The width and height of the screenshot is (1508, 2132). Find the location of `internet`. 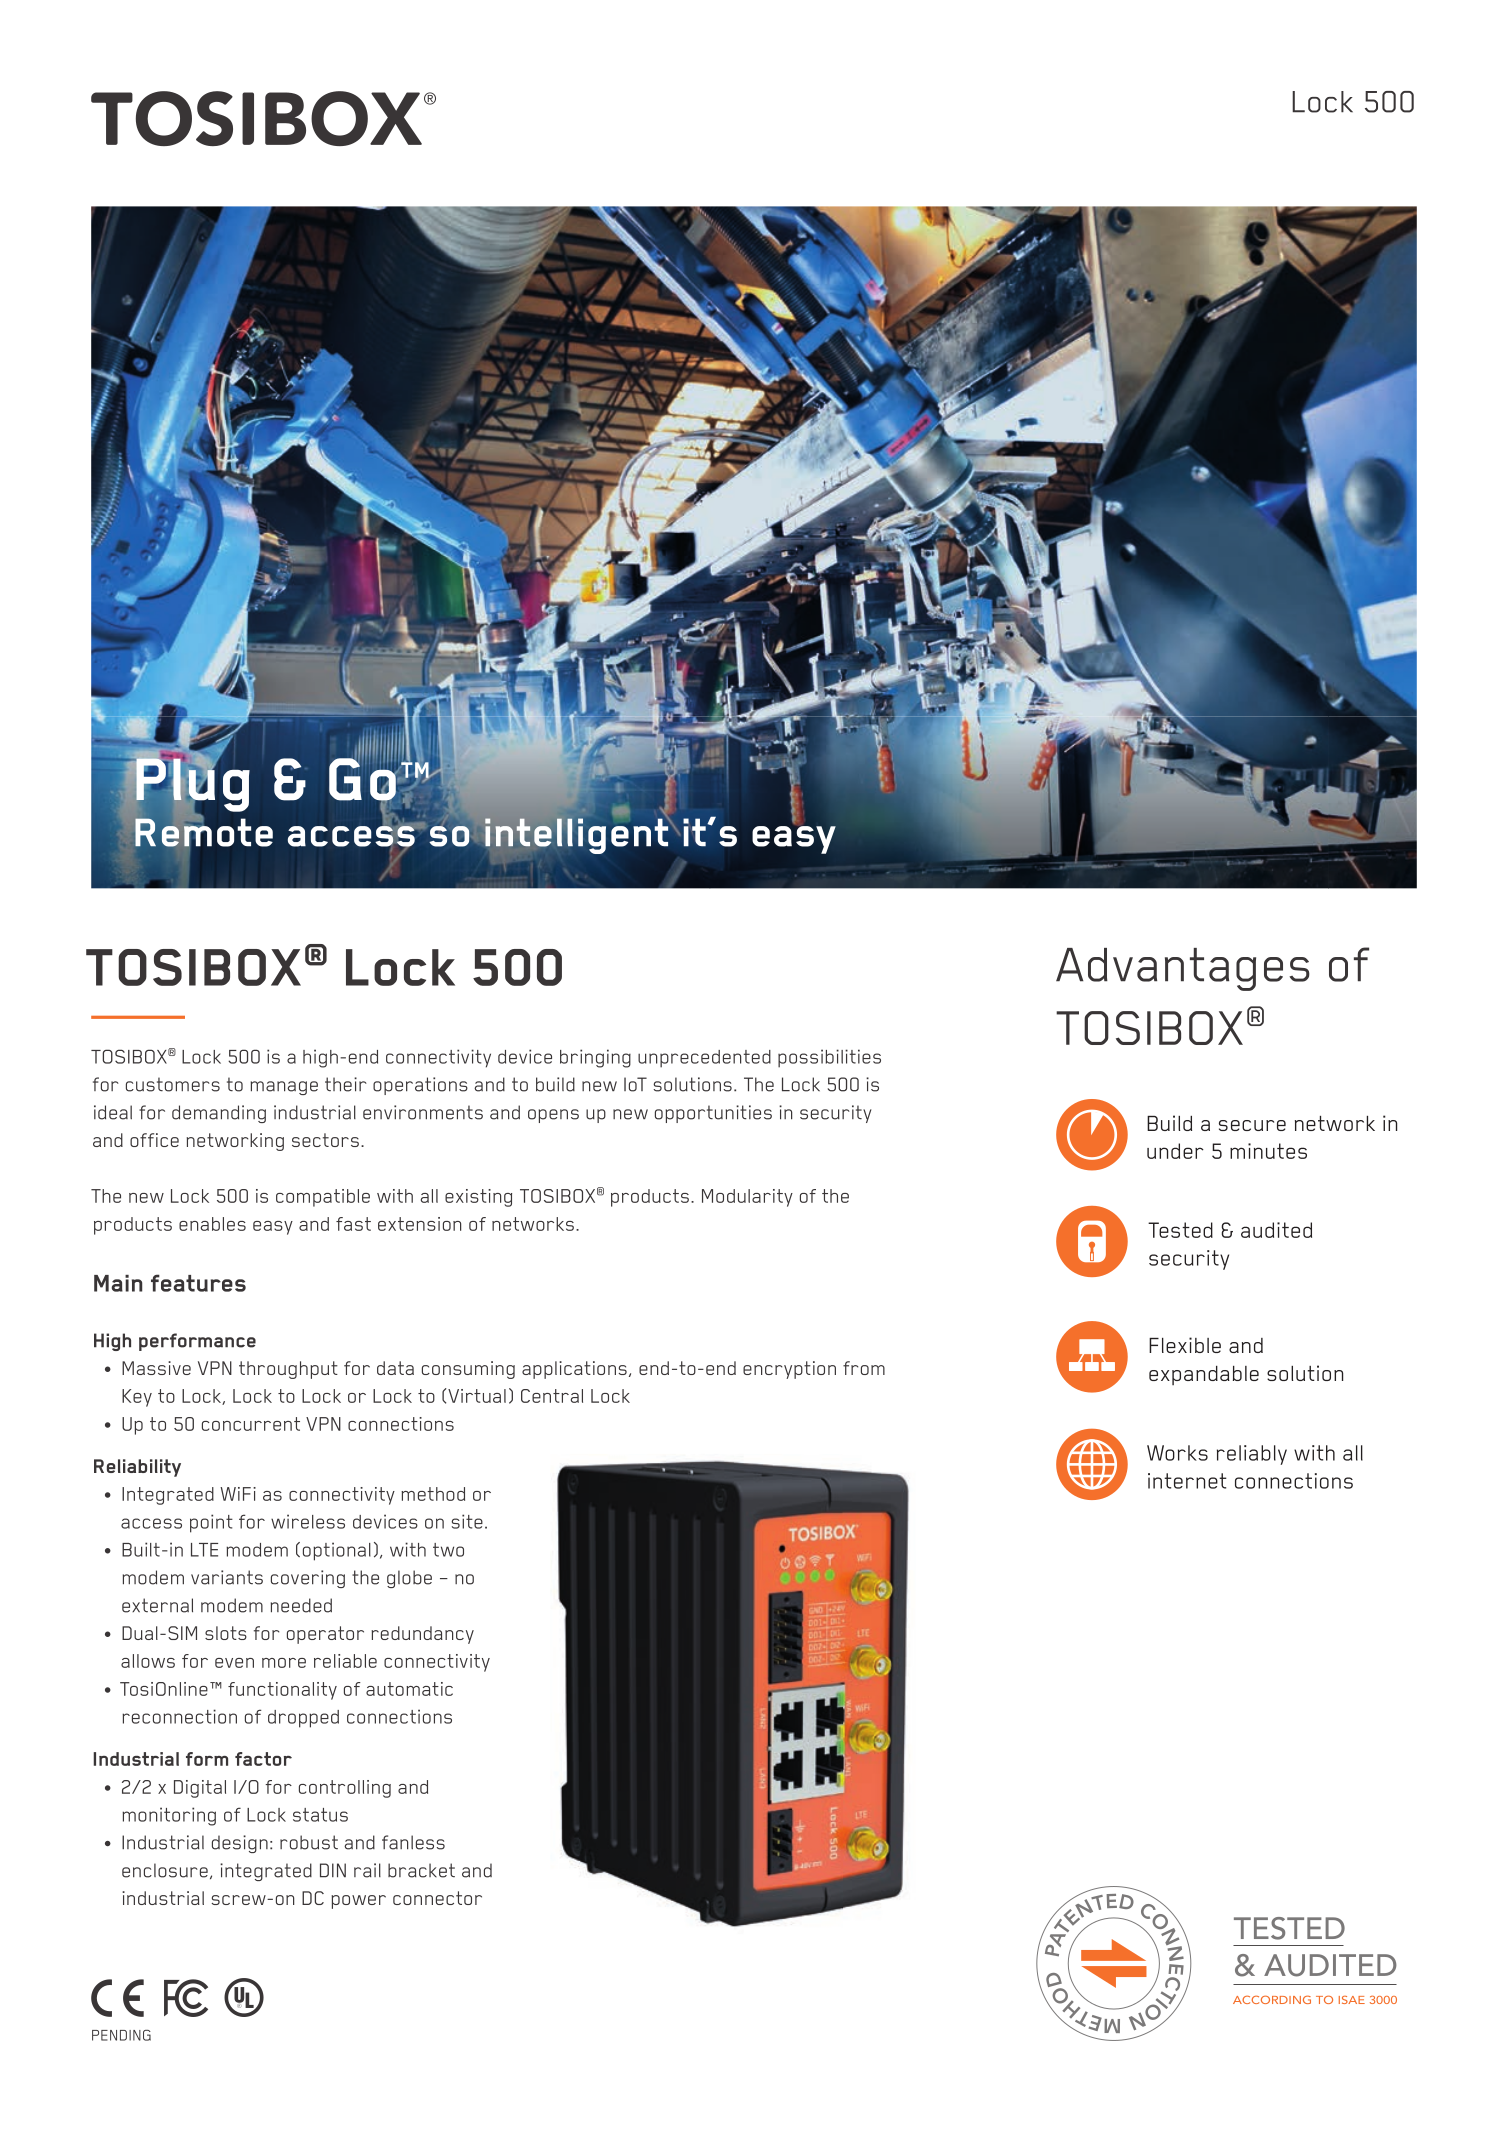

internet is located at coordinates (1187, 1481).
